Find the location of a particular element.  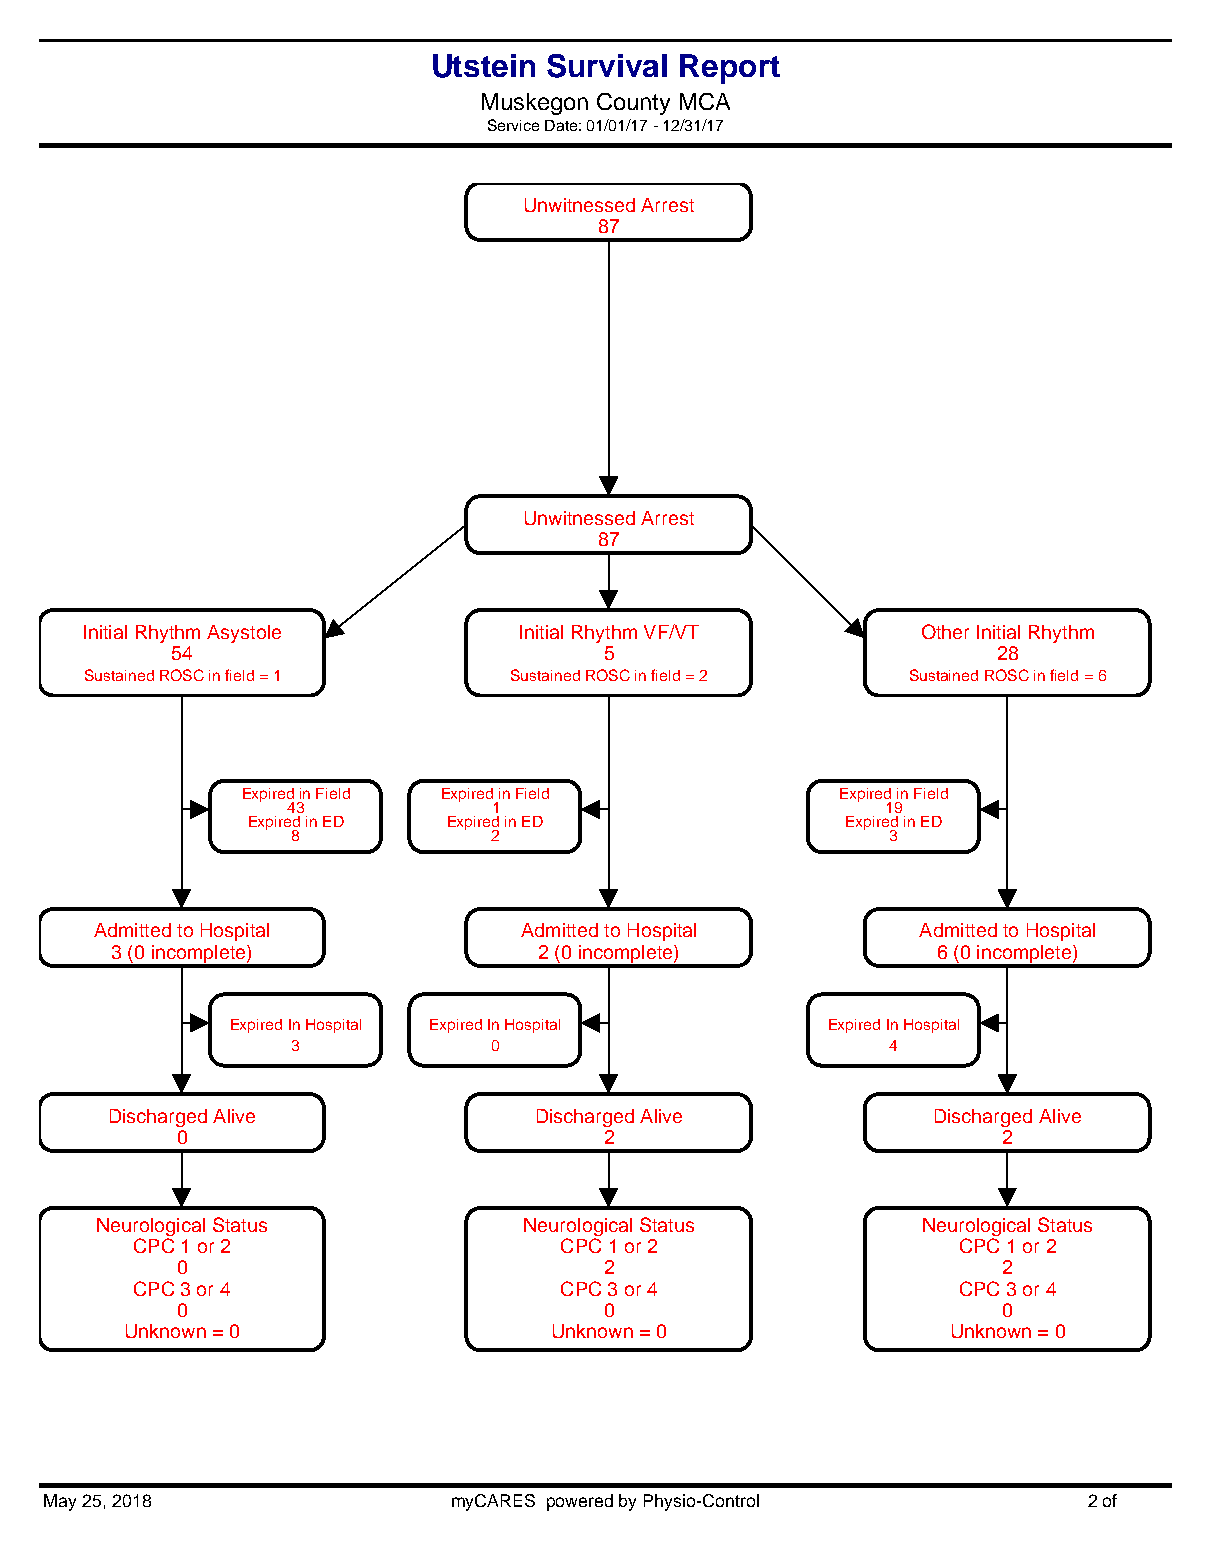

County is located at coordinates (633, 104).
